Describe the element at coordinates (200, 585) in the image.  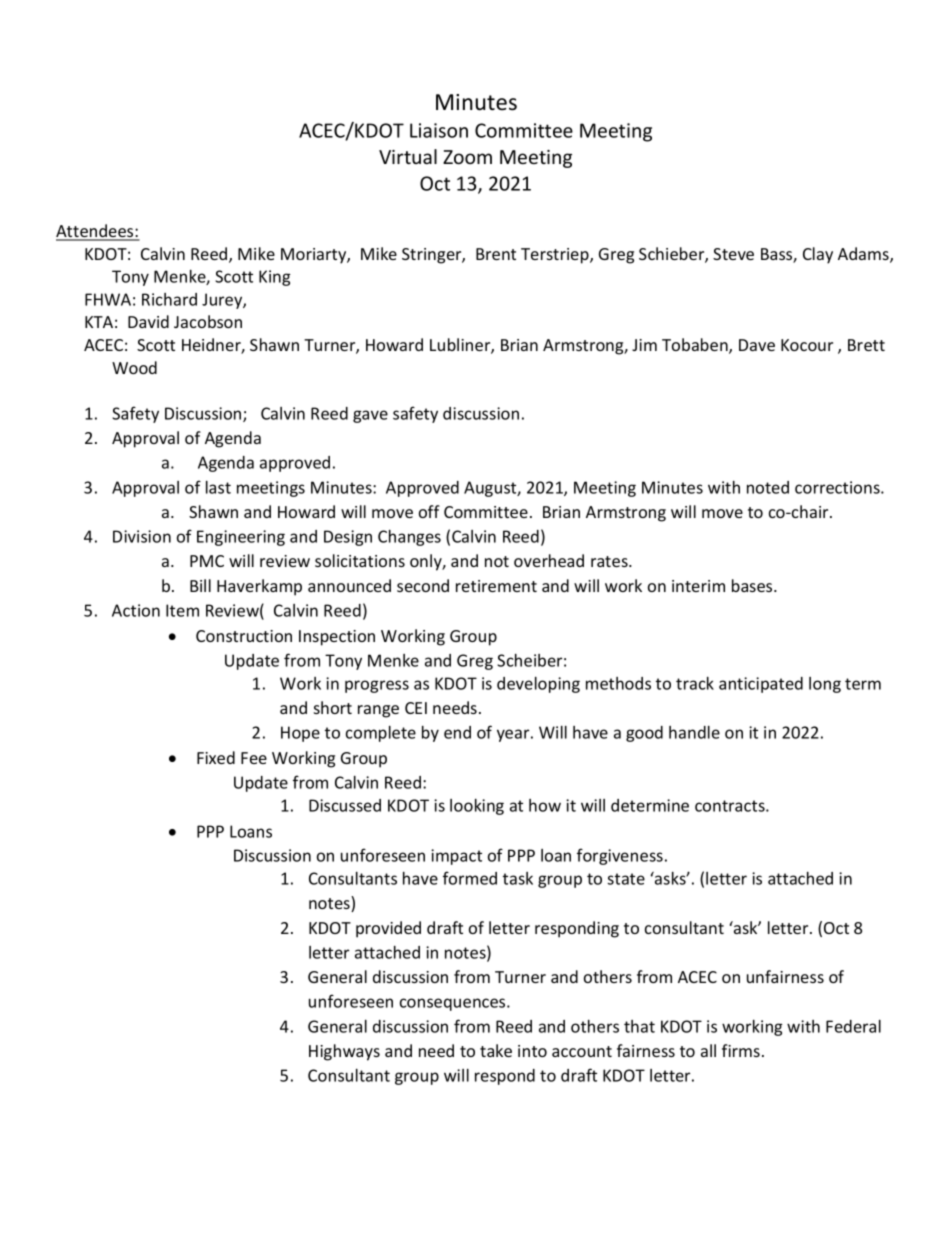
I see `Bill` at that location.
